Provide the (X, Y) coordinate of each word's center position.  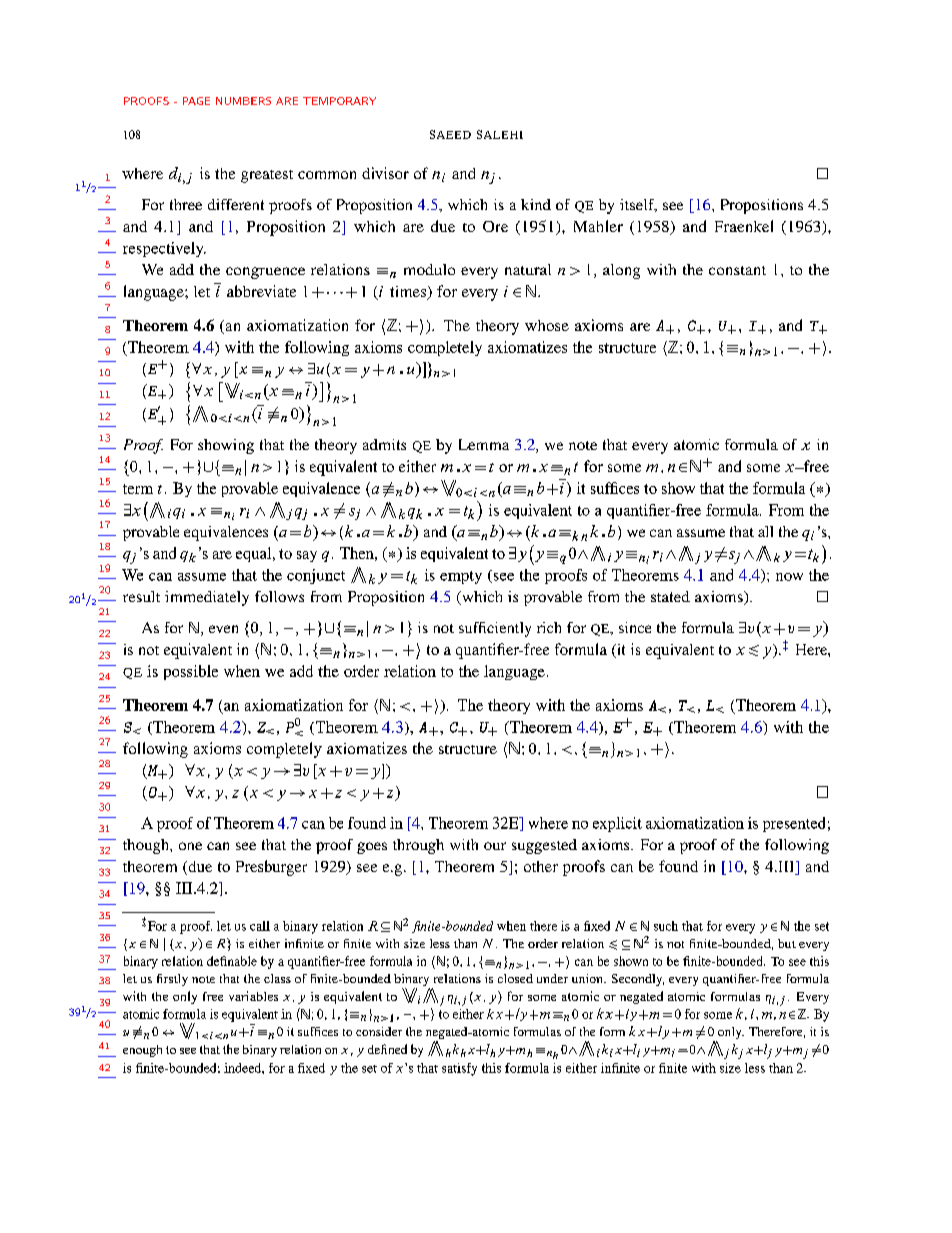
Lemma (484, 444)
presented (794, 824)
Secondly (638, 980)
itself (638, 205)
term (138, 489)
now (789, 577)
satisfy (459, 1069)
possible (191, 672)
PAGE (196, 101)
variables (253, 996)
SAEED (450, 134)
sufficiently (495, 629)
